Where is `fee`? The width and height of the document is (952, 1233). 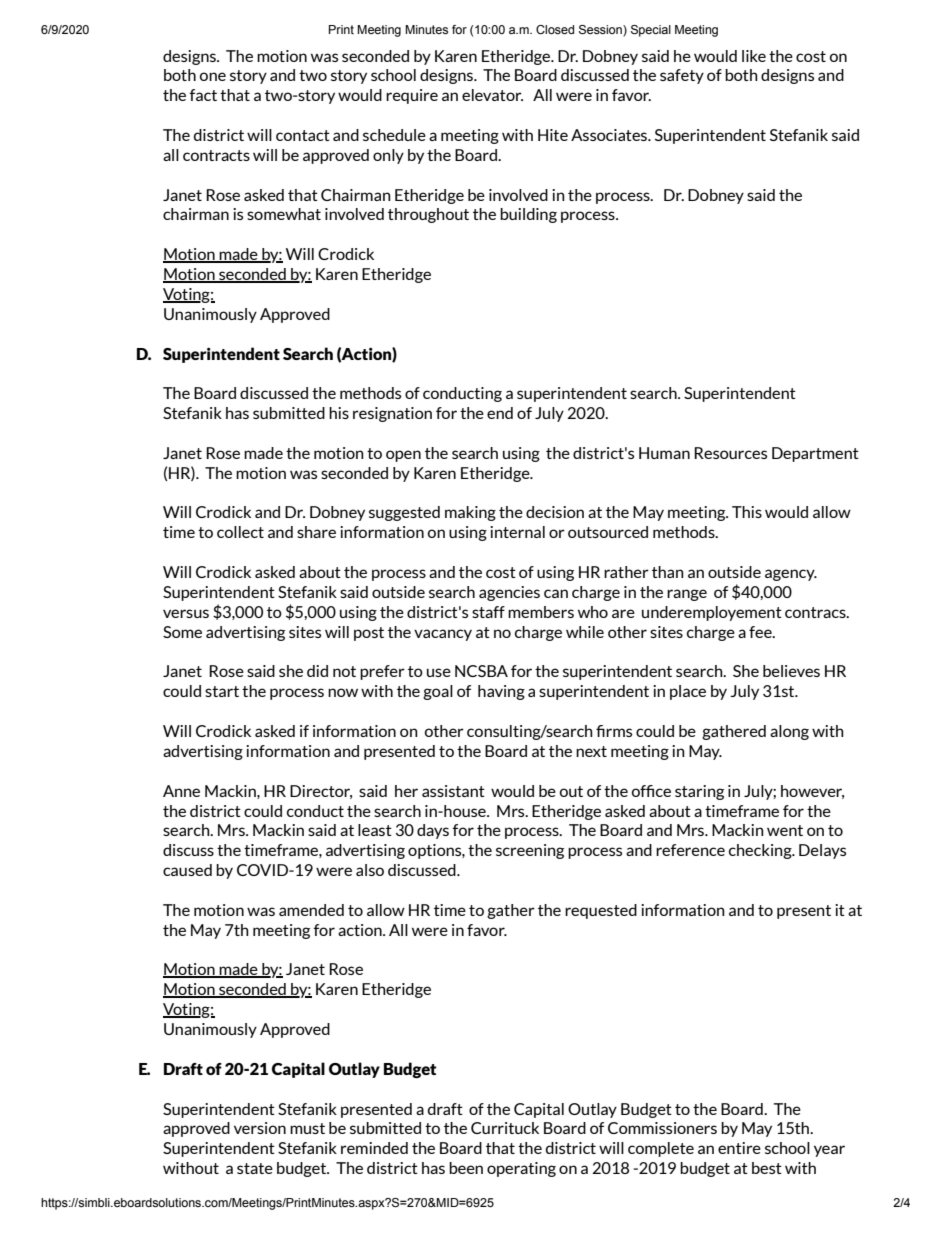 fee is located at coordinates (761, 632).
